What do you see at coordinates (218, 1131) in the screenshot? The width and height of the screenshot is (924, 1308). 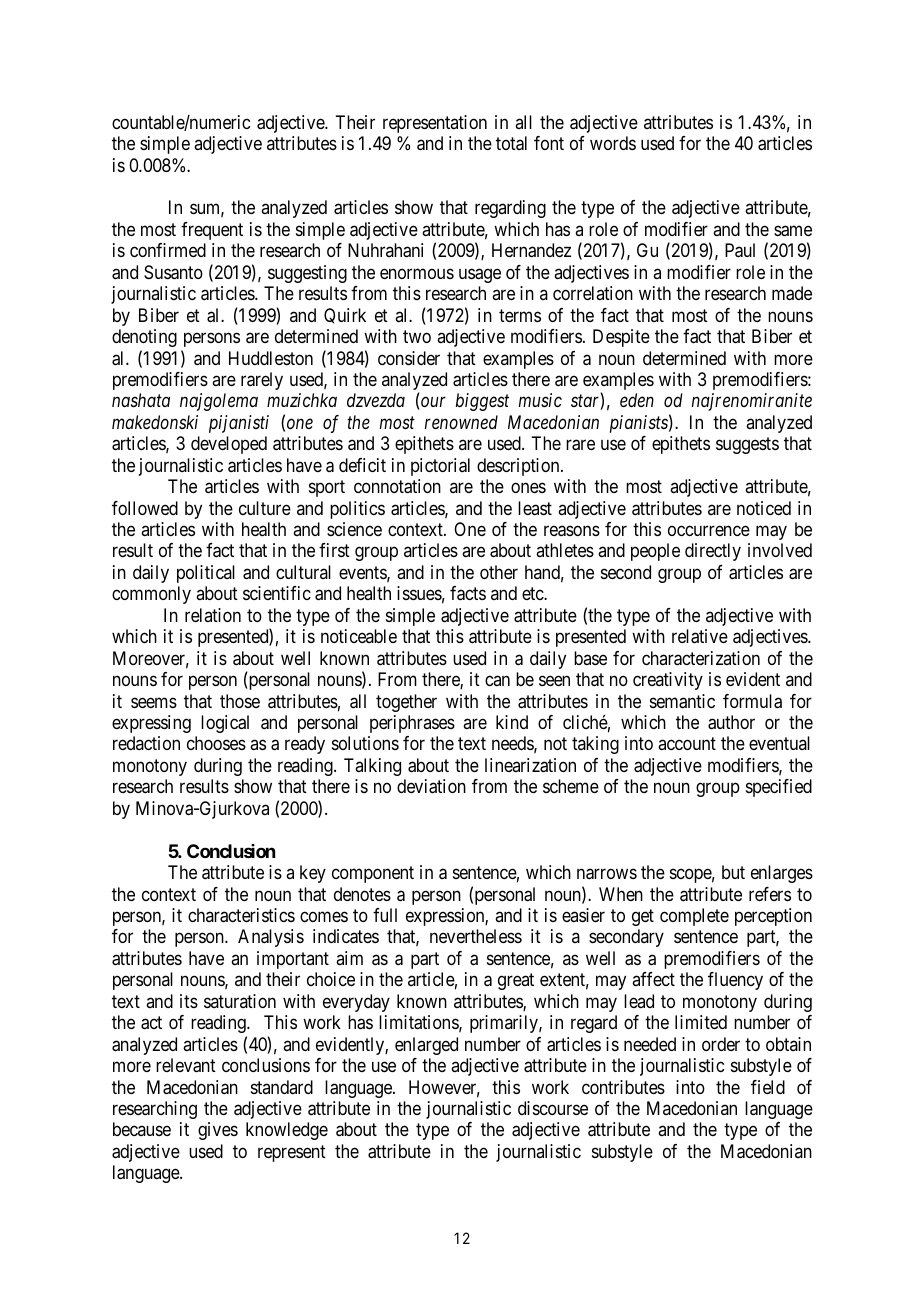 I see `gives` at bounding box center [218, 1131].
